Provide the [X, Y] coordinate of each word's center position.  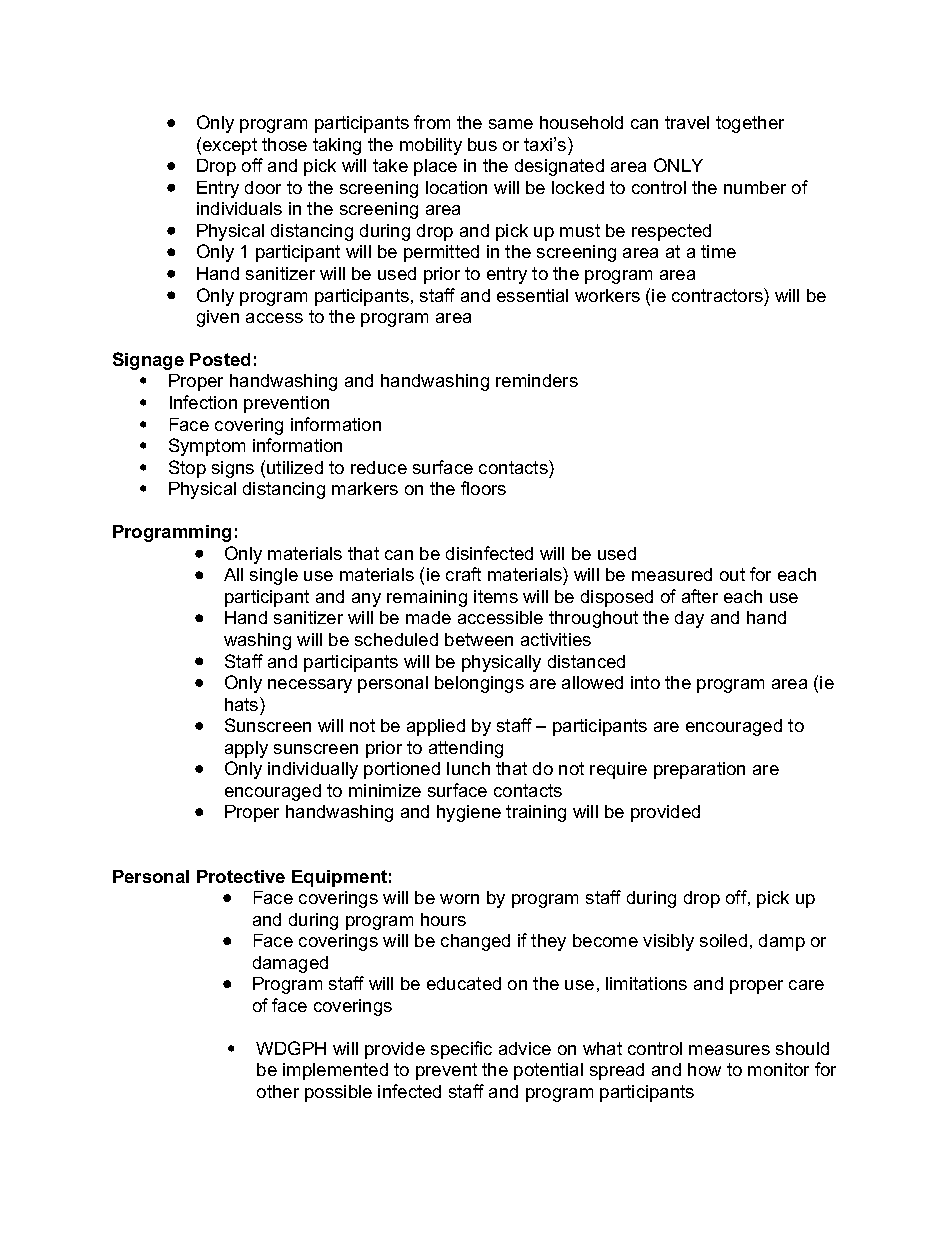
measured [672, 574]
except [230, 146]
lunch [468, 768]
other [278, 1091]
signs [233, 469]
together [750, 124]
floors [483, 488]
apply [246, 749]
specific [461, 1050]
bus [482, 144]
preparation [699, 770]
